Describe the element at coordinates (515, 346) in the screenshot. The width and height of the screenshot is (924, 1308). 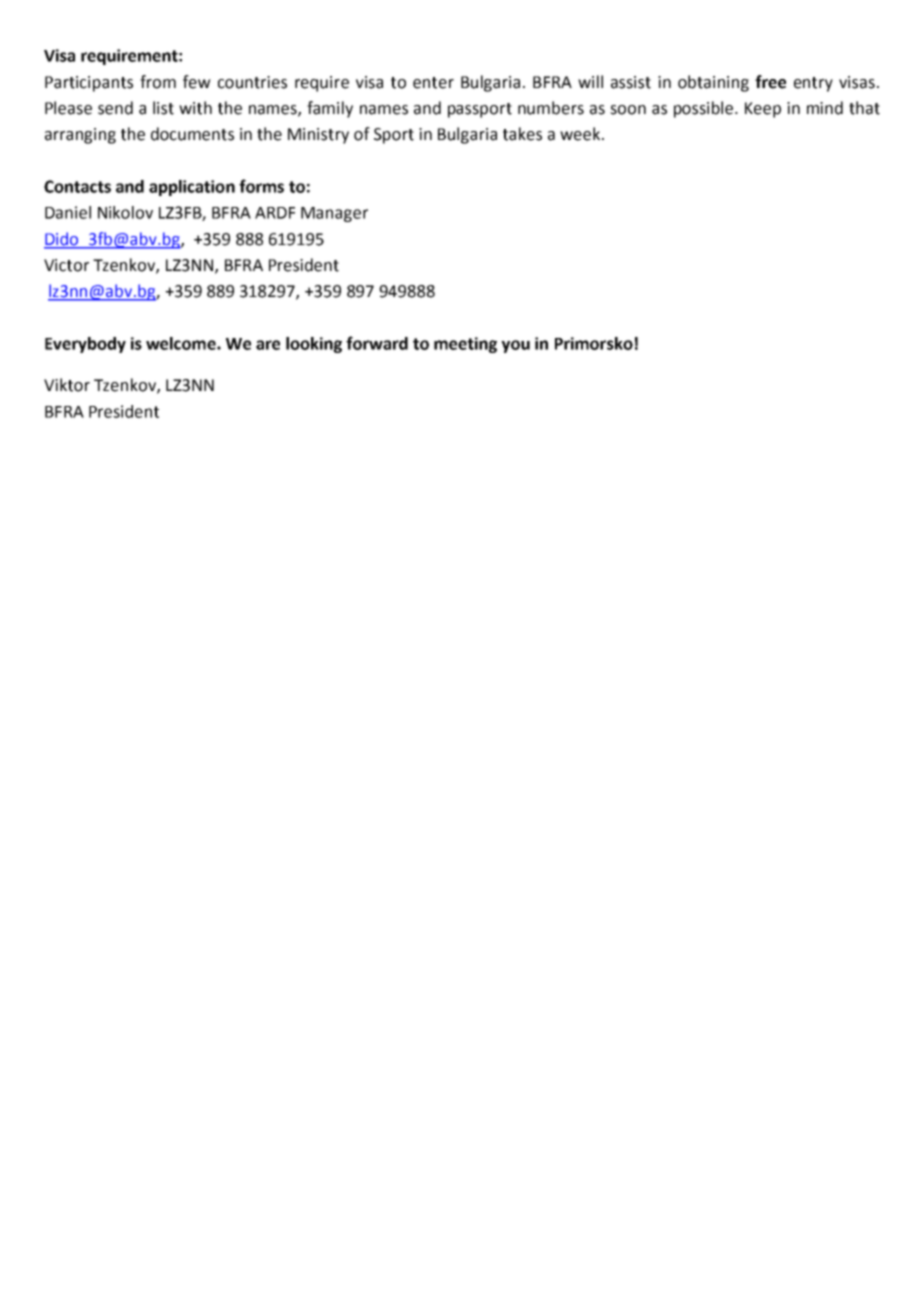
I see `you` at that location.
